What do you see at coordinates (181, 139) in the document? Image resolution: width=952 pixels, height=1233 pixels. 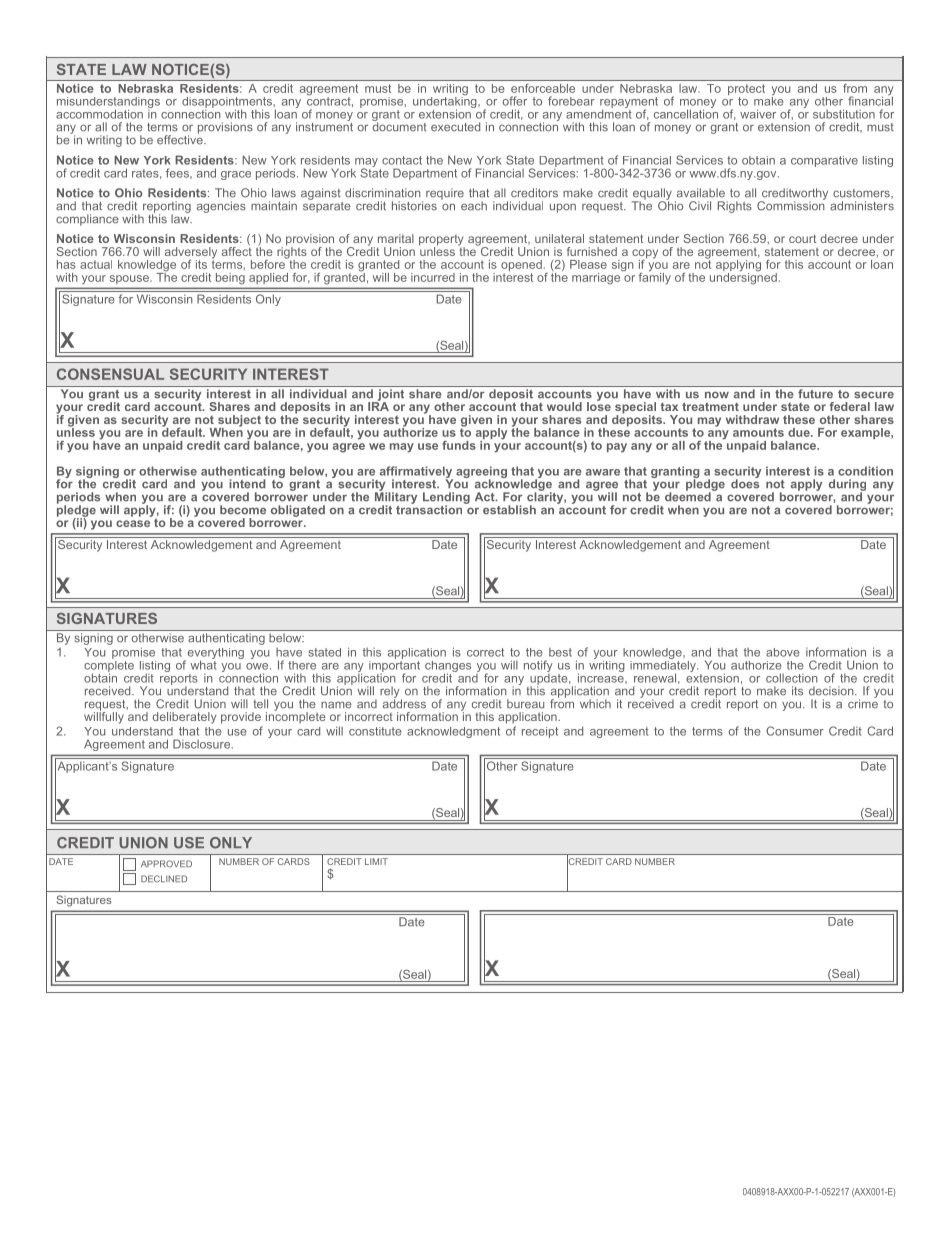 I see `effective` at bounding box center [181, 139].
